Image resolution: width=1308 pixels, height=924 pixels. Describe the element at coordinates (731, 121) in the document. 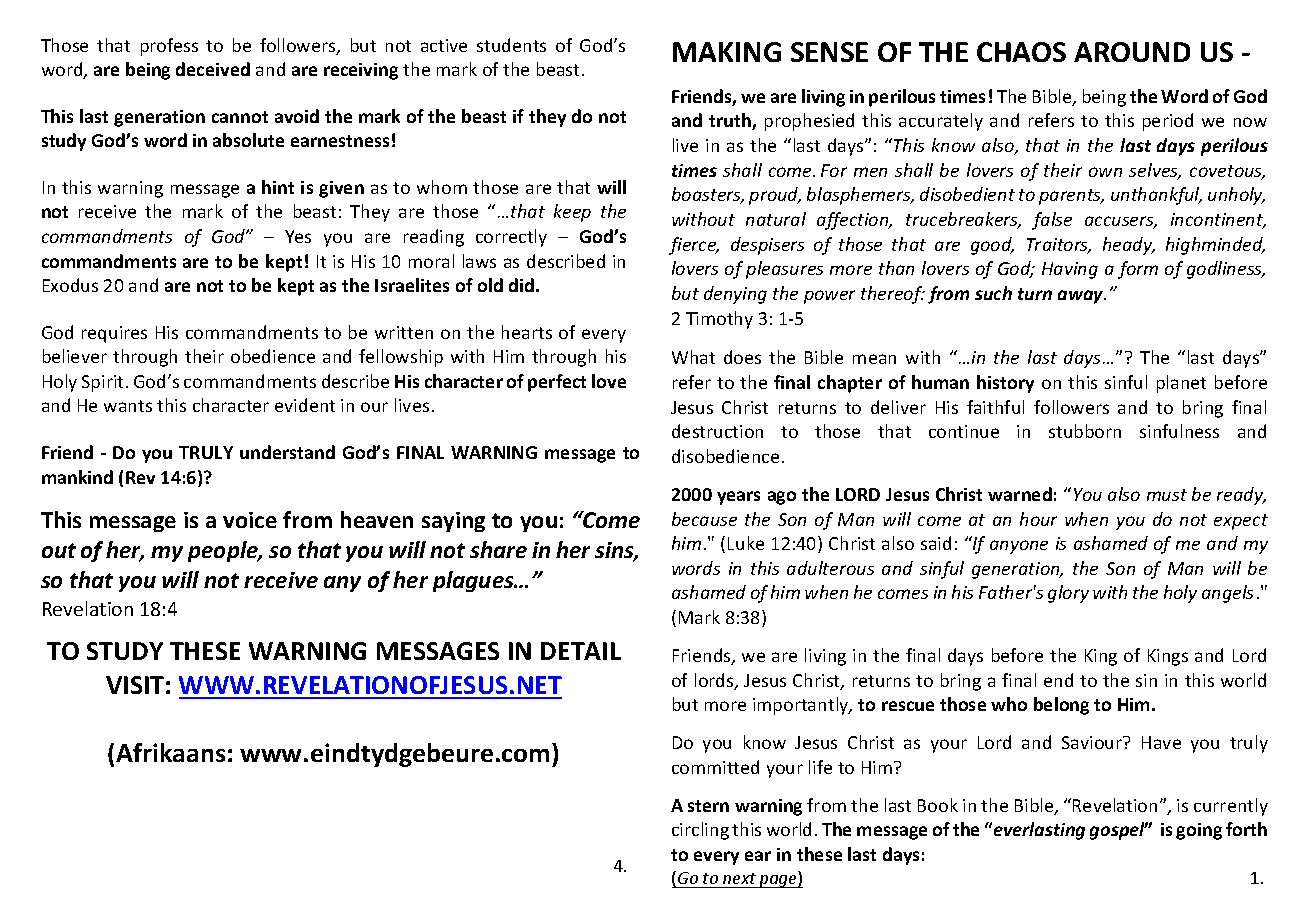

I see `truth` at that location.
